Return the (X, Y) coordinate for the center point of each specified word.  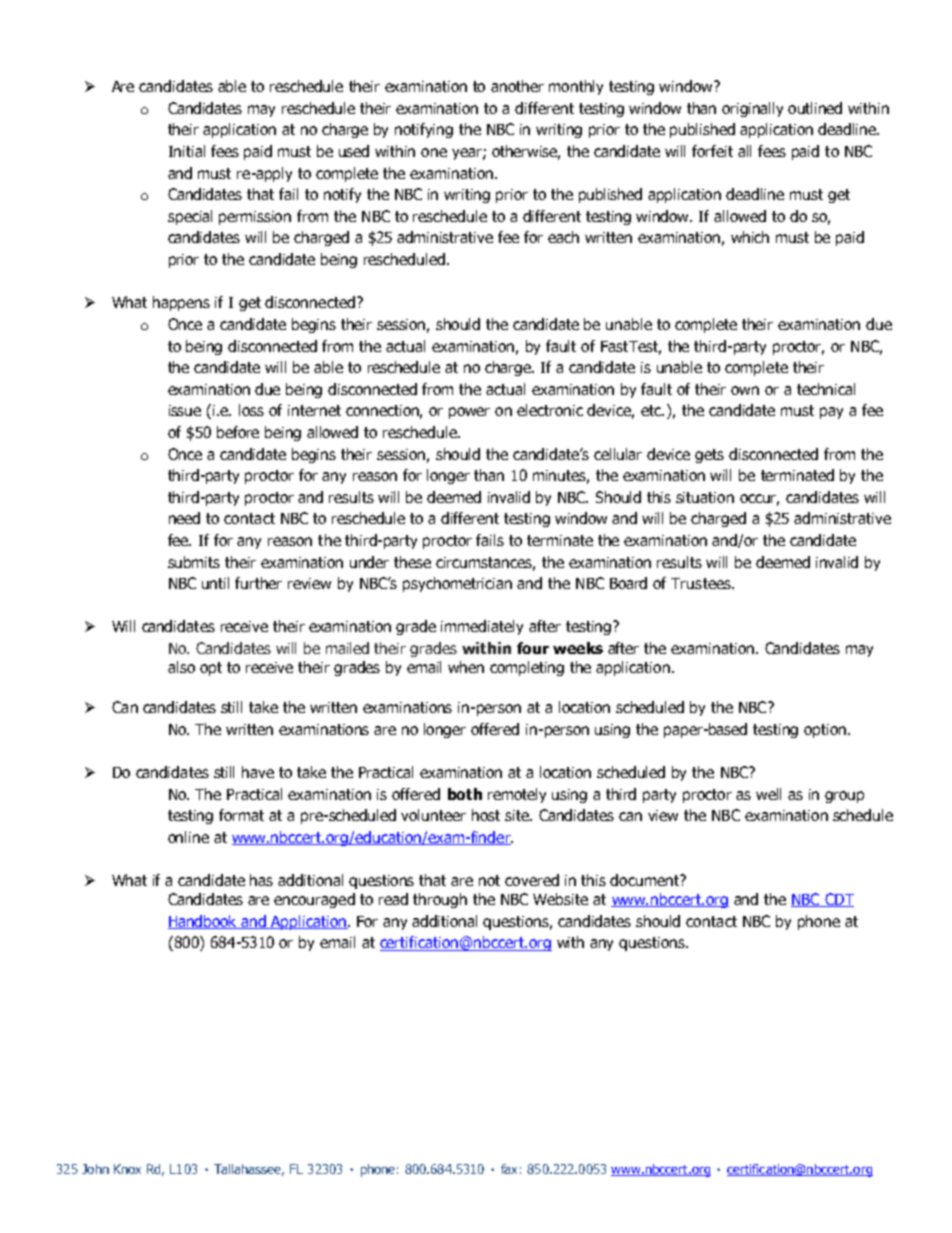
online (188, 837)
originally (752, 109)
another (517, 86)
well (768, 794)
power (469, 413)
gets (709, 456)
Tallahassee (249, 1170)
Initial (187, 151)
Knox (127, 1169)
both (465, 794)
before (238, 432)
